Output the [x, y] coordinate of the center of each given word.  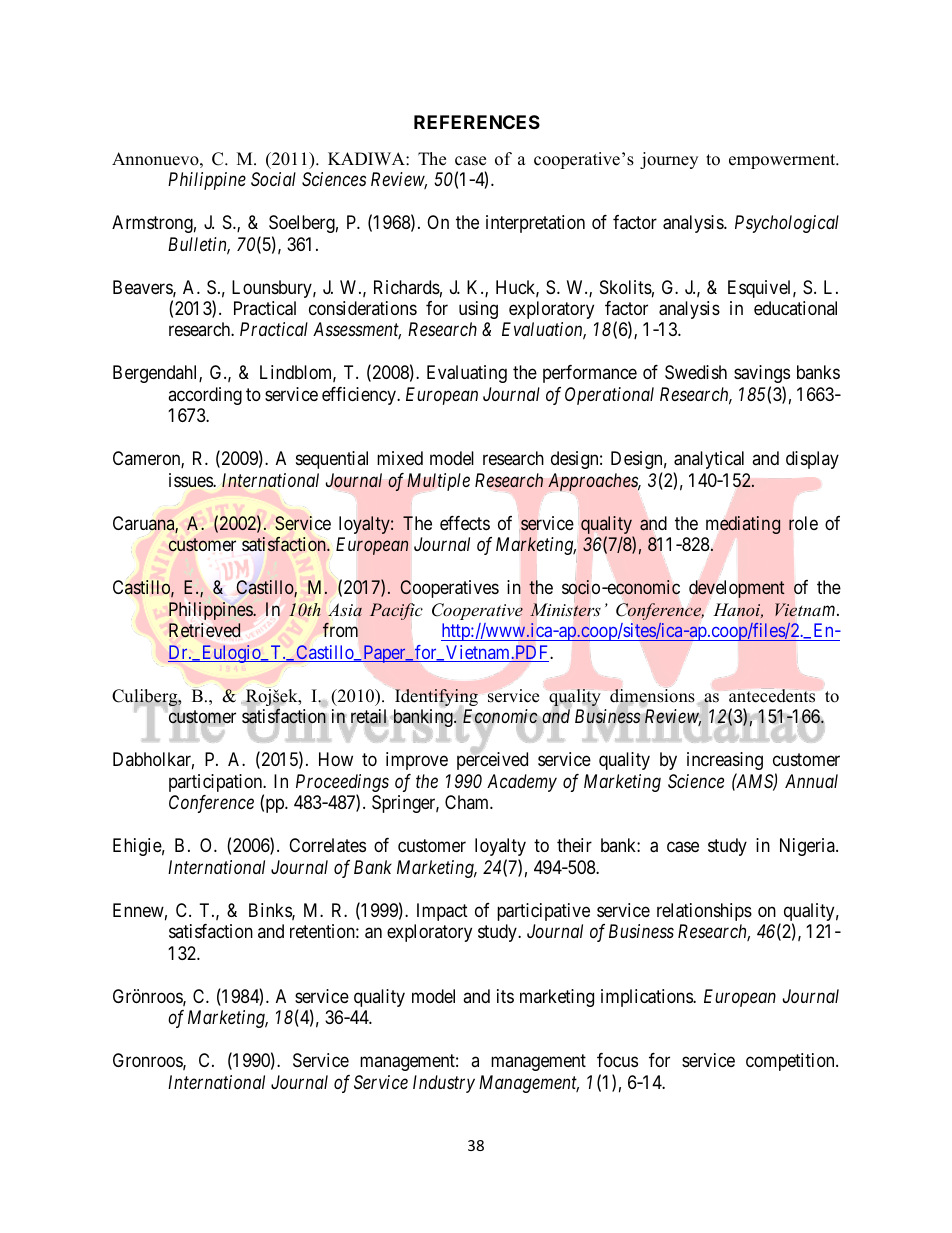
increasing [725, 761]
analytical [709, 460]
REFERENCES [477, 122]
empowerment [783, 161]
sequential [332, 460]
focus [617, 1060]
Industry [444, 1084]
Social [273, 179]
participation [217, 784]
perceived [492, 761]
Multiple [438, 482]
